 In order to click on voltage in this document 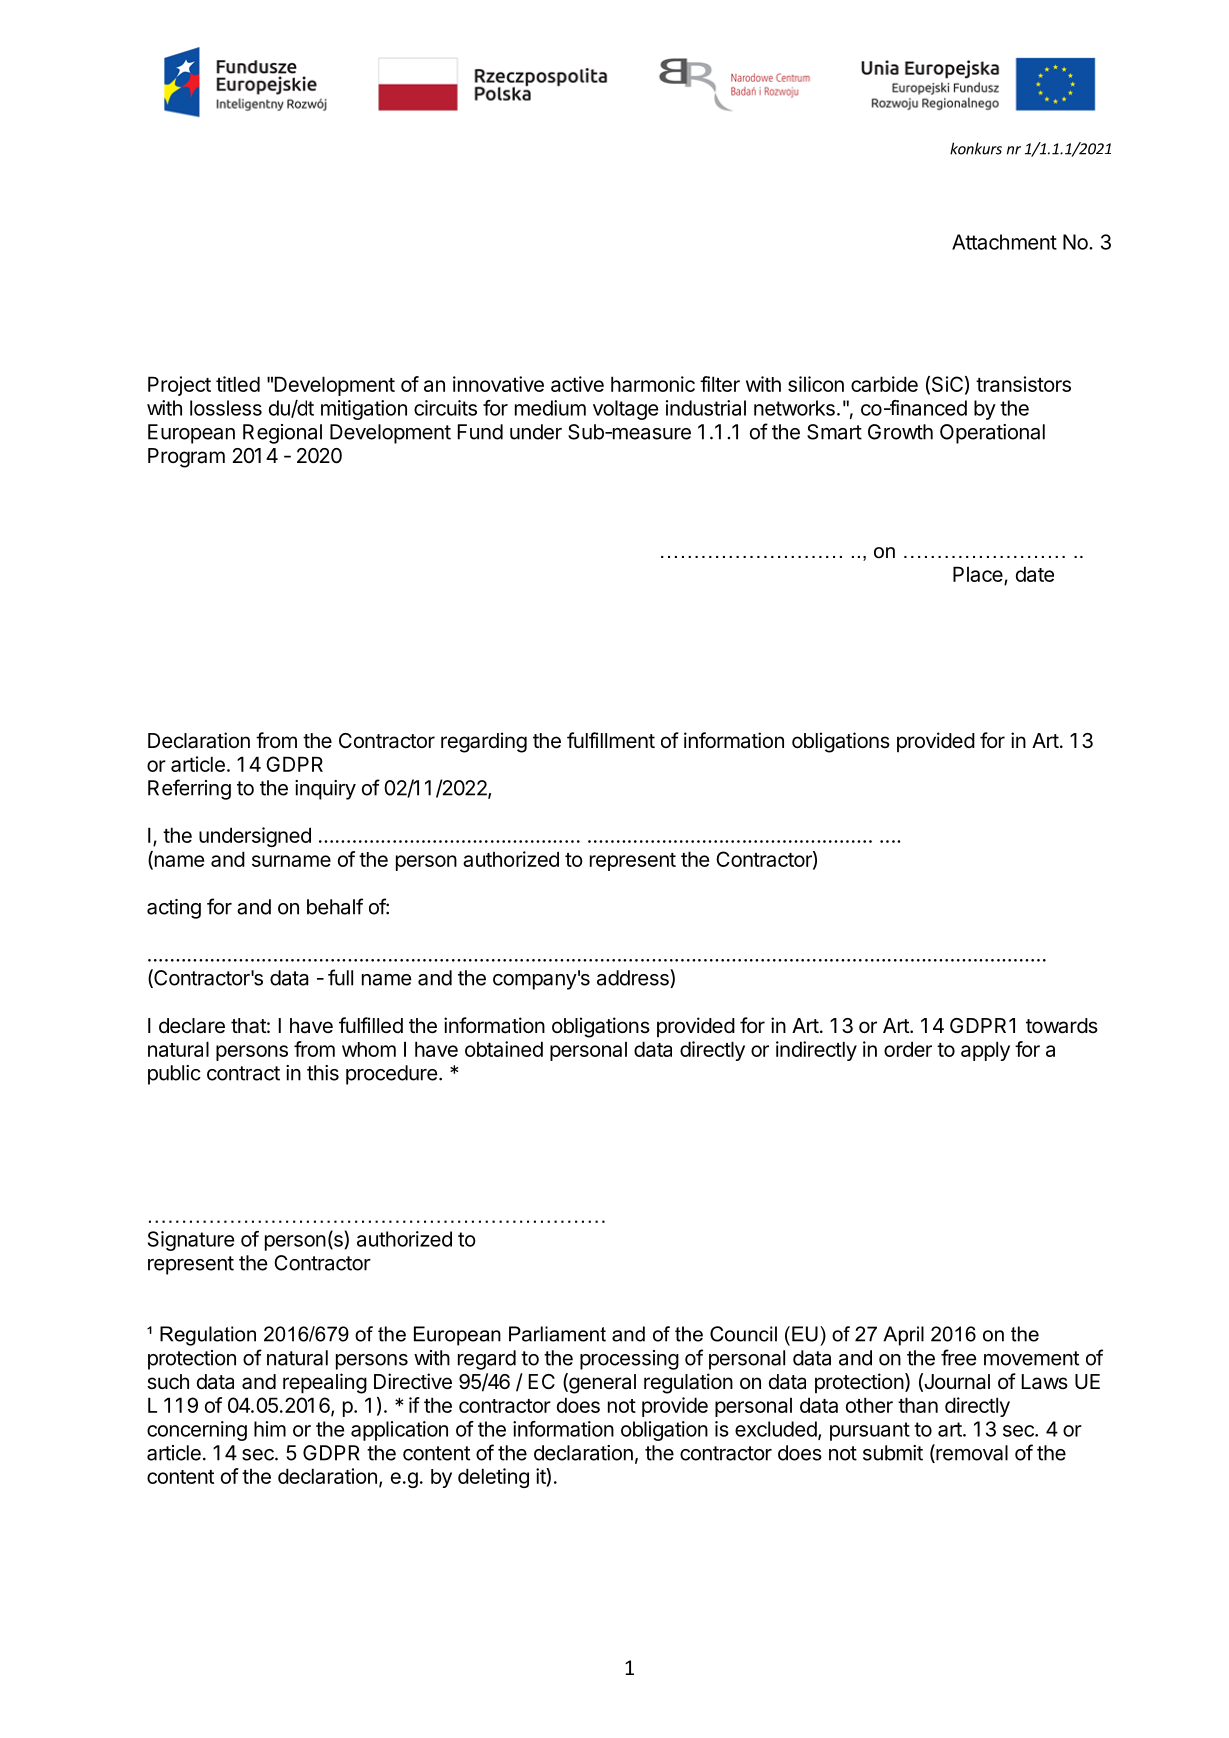, I will do `click(625, 410)`.
